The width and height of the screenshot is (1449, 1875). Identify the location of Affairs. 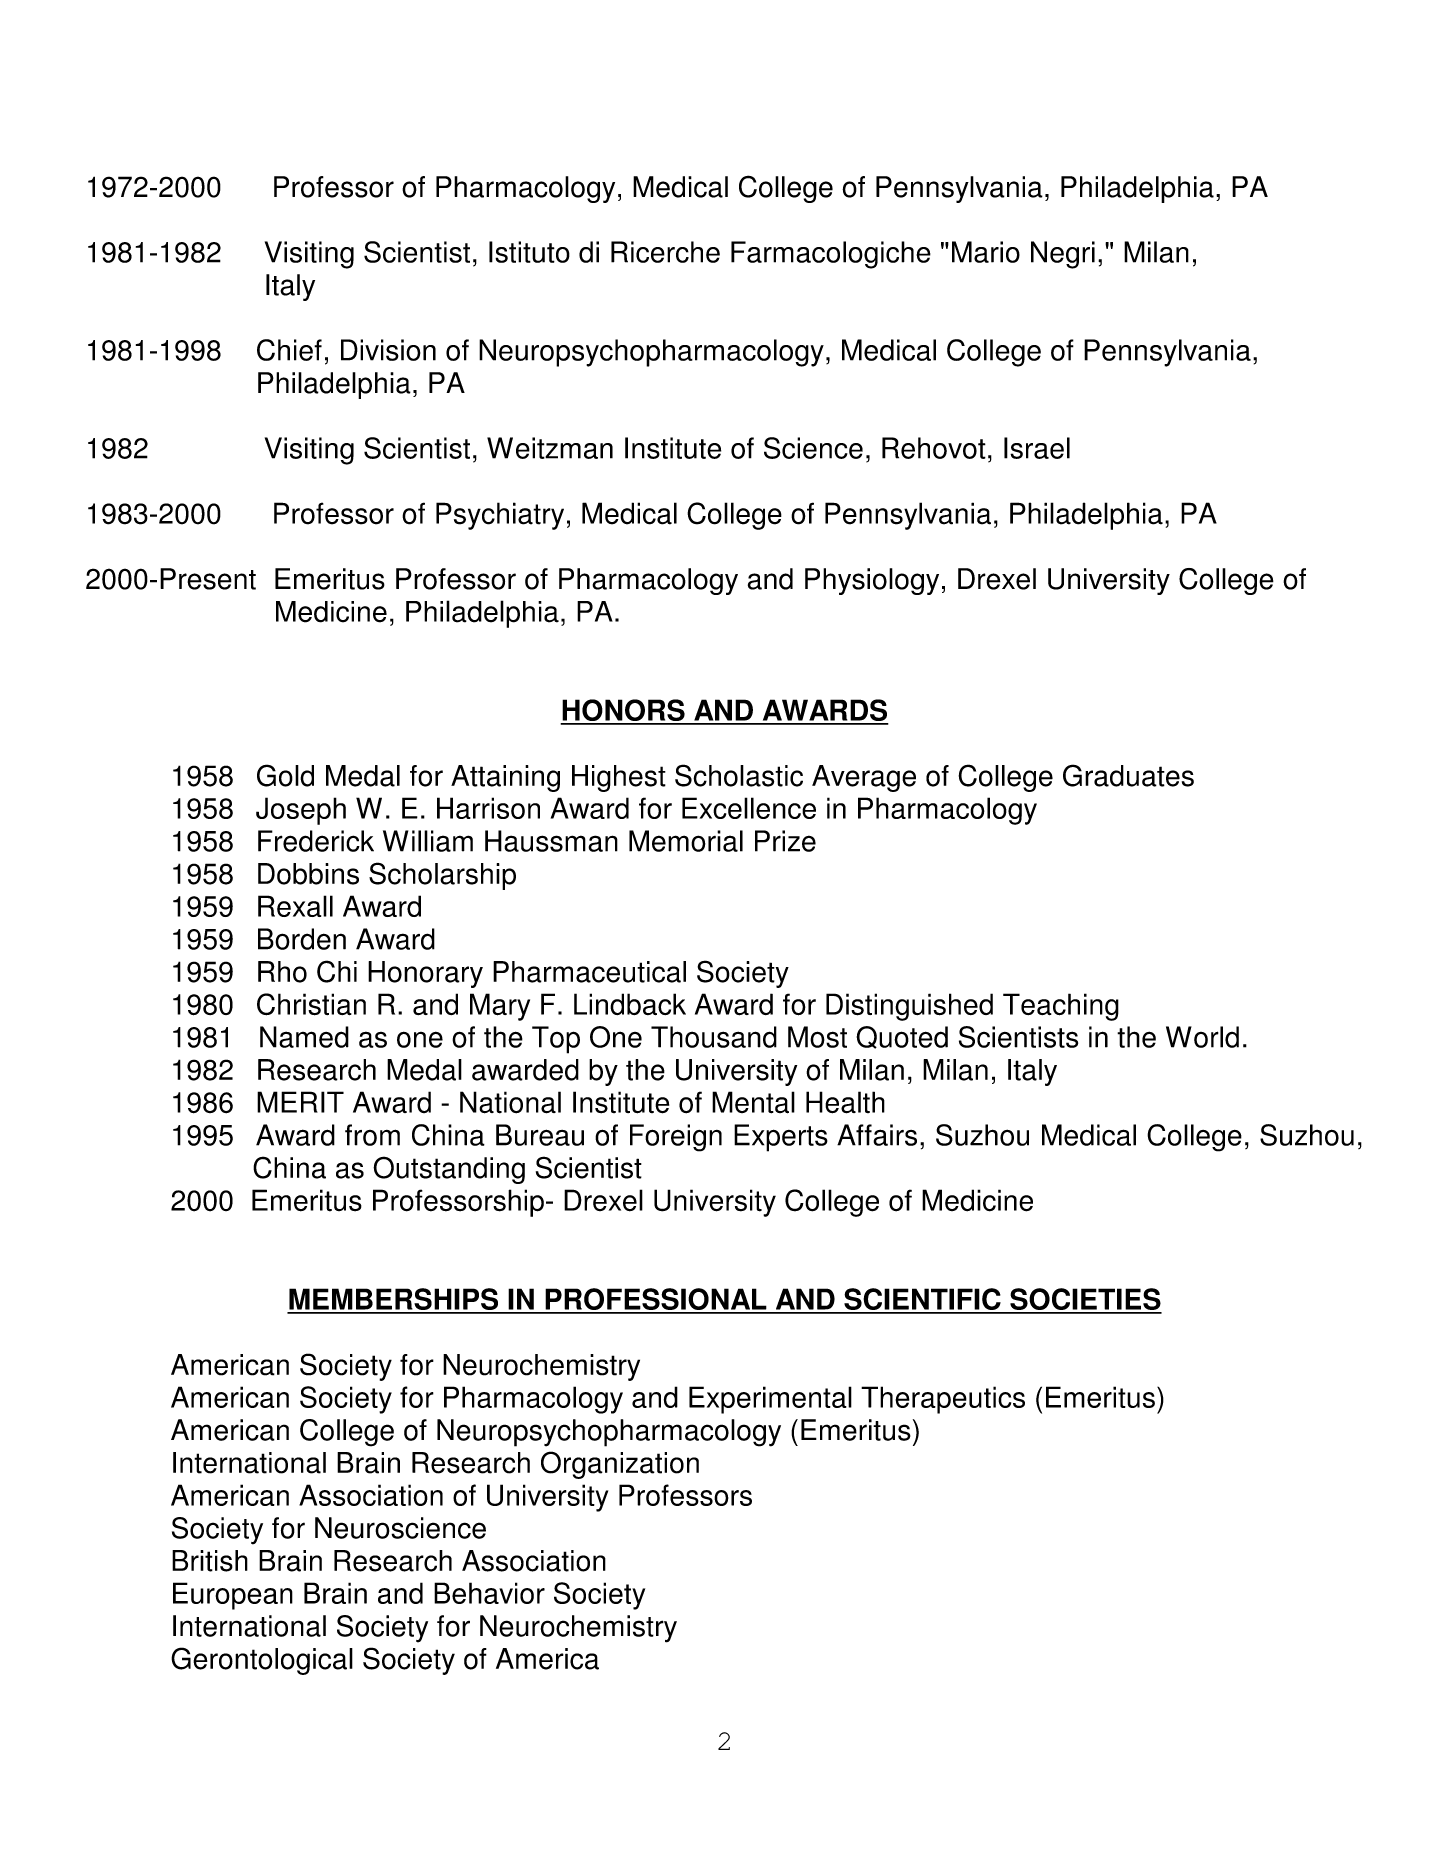
(877, 1135).
